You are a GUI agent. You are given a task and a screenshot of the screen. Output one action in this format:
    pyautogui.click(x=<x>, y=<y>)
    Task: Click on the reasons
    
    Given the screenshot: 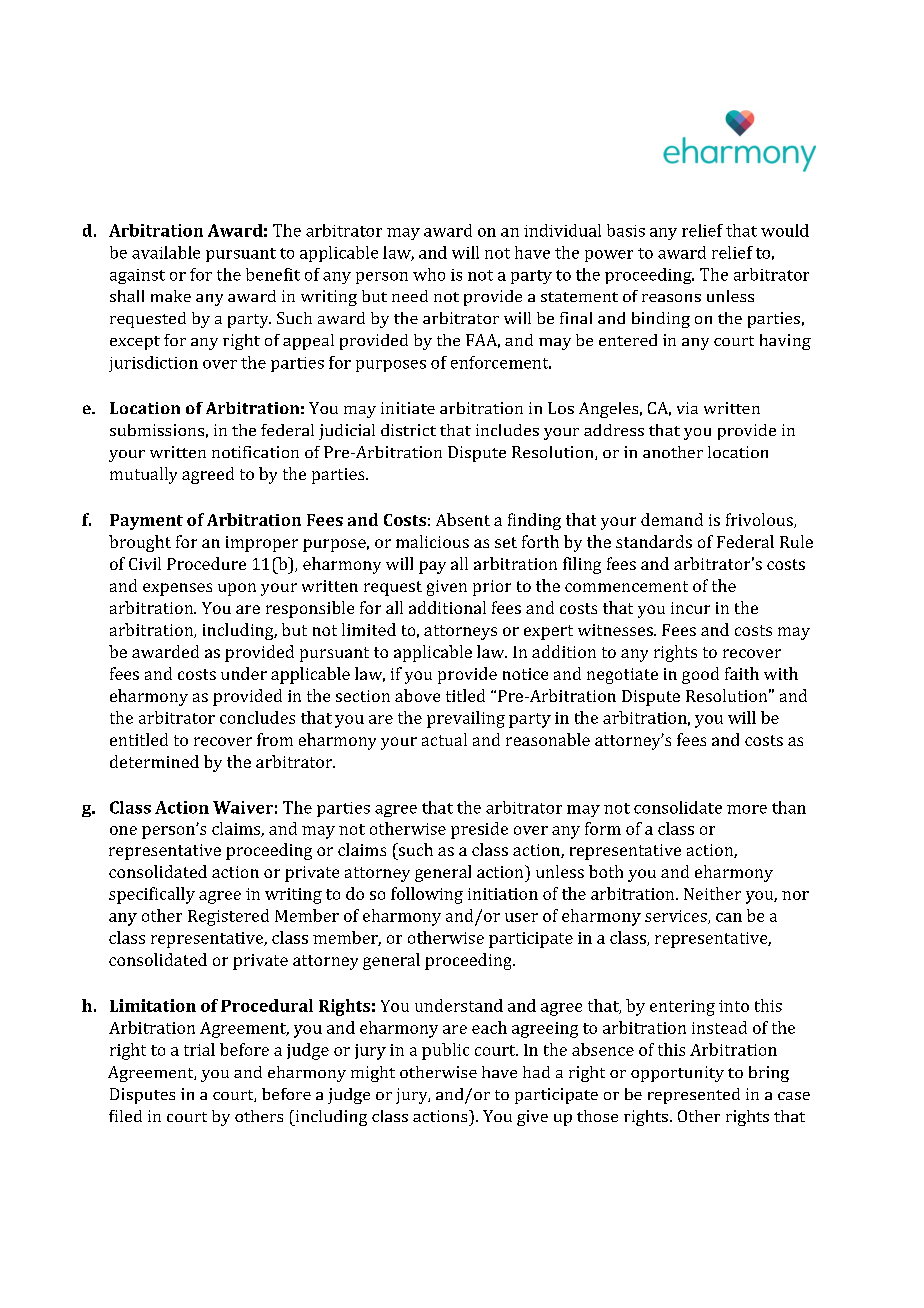 What is the action you would take?
    pyautogui.click(x=671, y=298)
